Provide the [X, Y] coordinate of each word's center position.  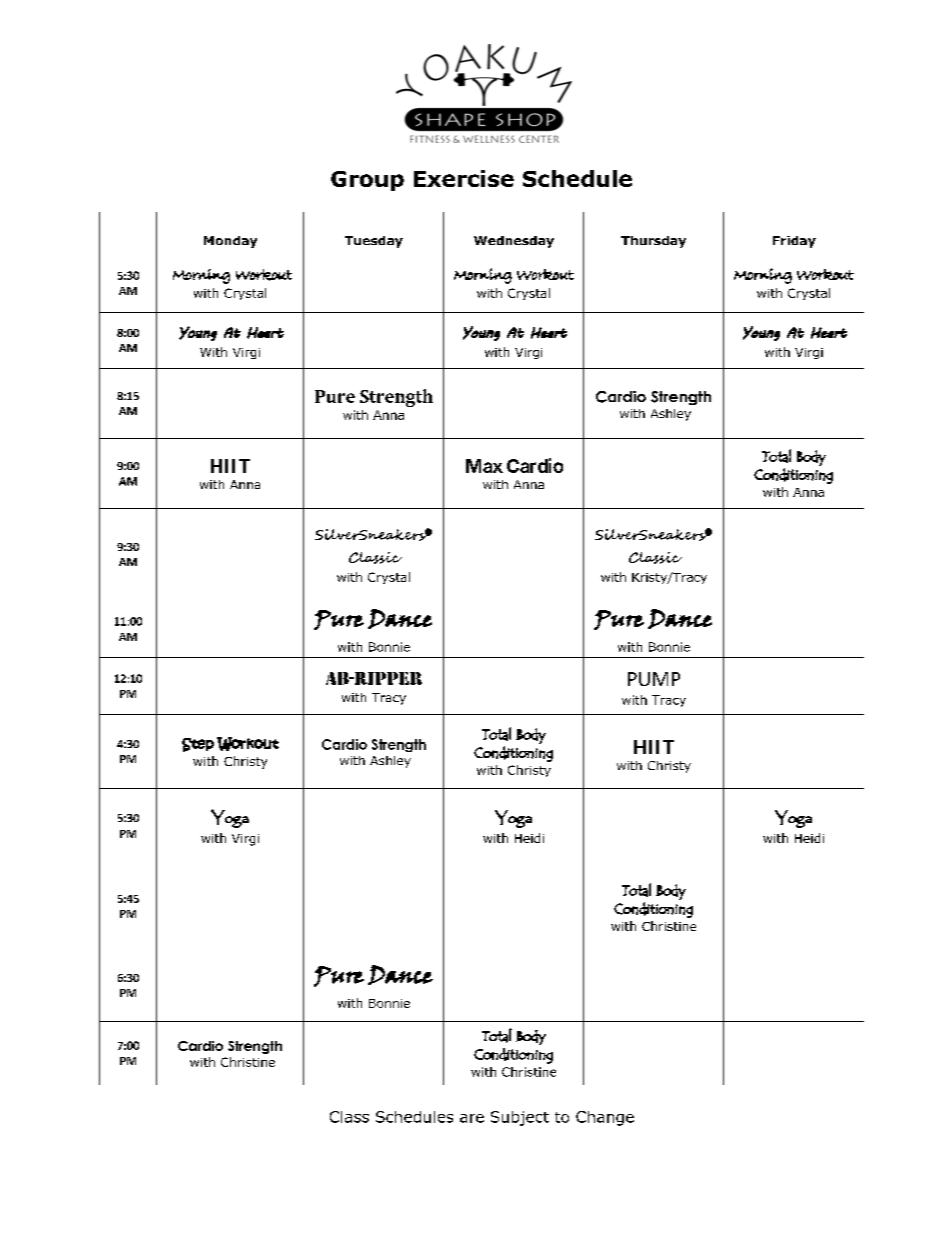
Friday [794, 242]
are [472, 1118]
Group [367, 181]
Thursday [653, 242]
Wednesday [514, 242]
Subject [520, 1118]
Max [484, 466]
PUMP [654, 679]
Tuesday [374, 242]
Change [605, 1118]
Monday [230, 242]
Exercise [464, 178]
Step [198, 745]
